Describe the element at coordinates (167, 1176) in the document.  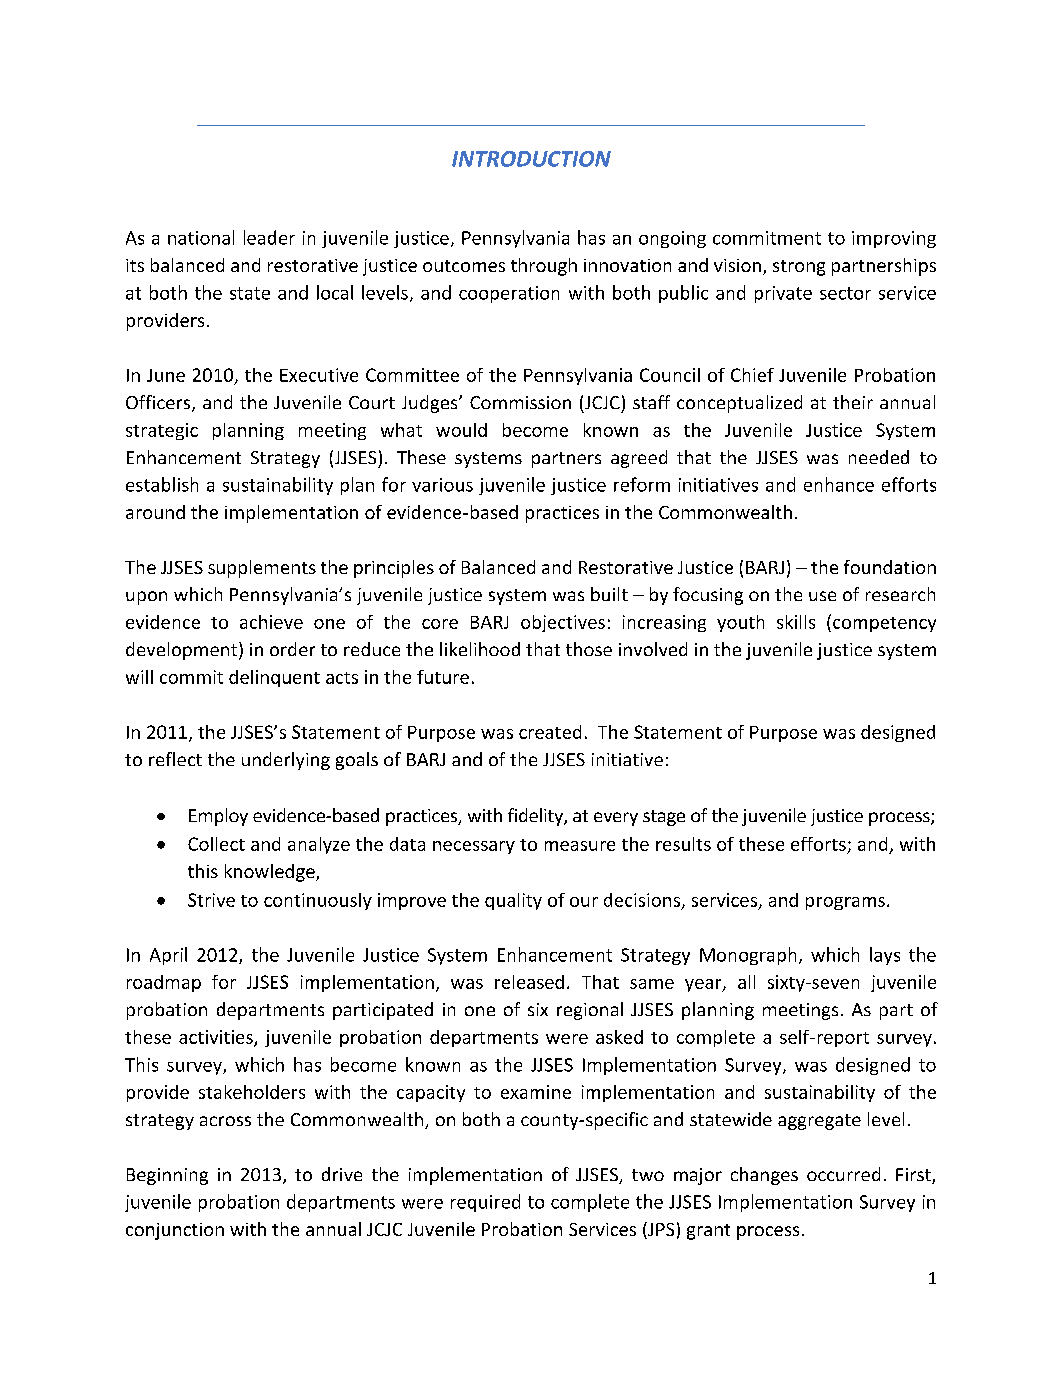
I see `Beginning` at that location.
